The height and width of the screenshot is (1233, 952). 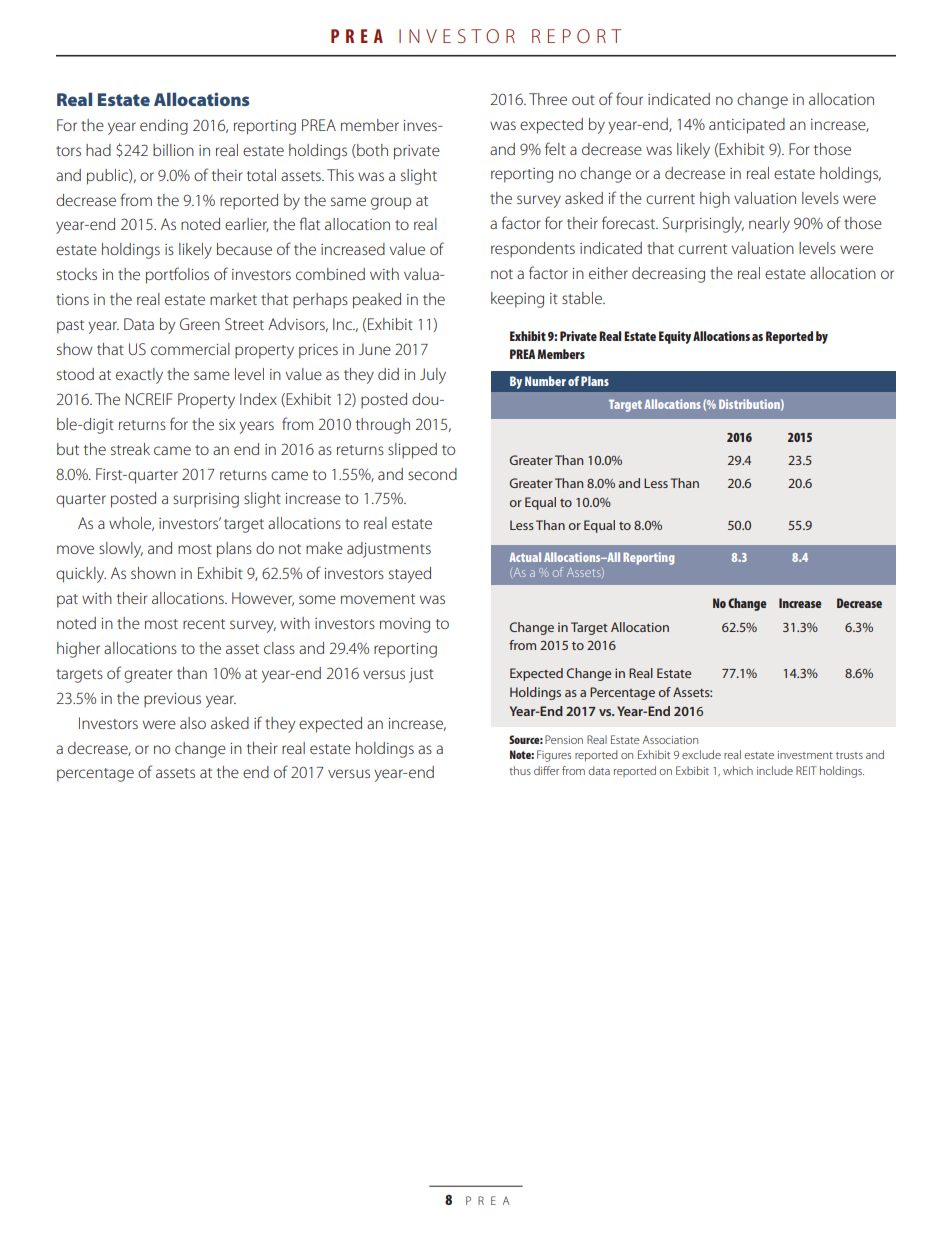 I want to click on thus, so click(x=520, y=770).
